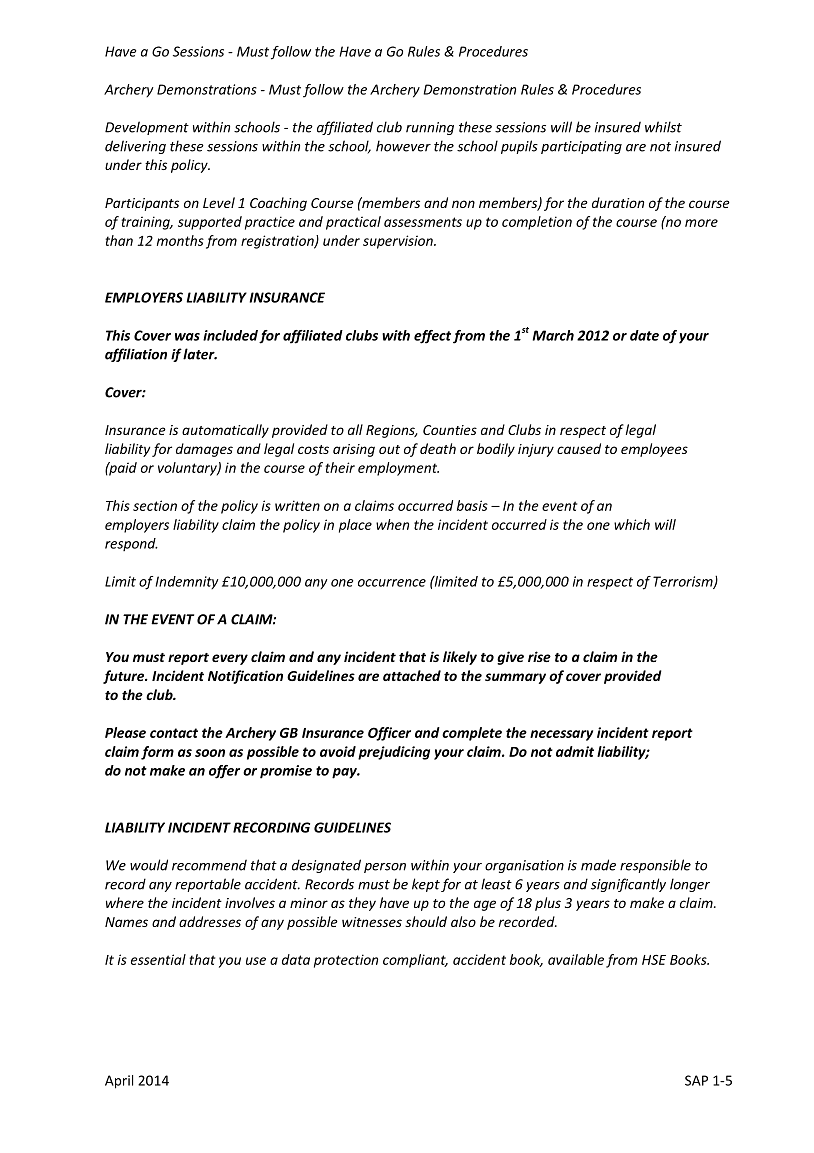 The height and width of the page is (1153, 814). What do you see at coordinates (696, 1080) in the page?
I see `SAP` at bounding box center [696, 1080].
